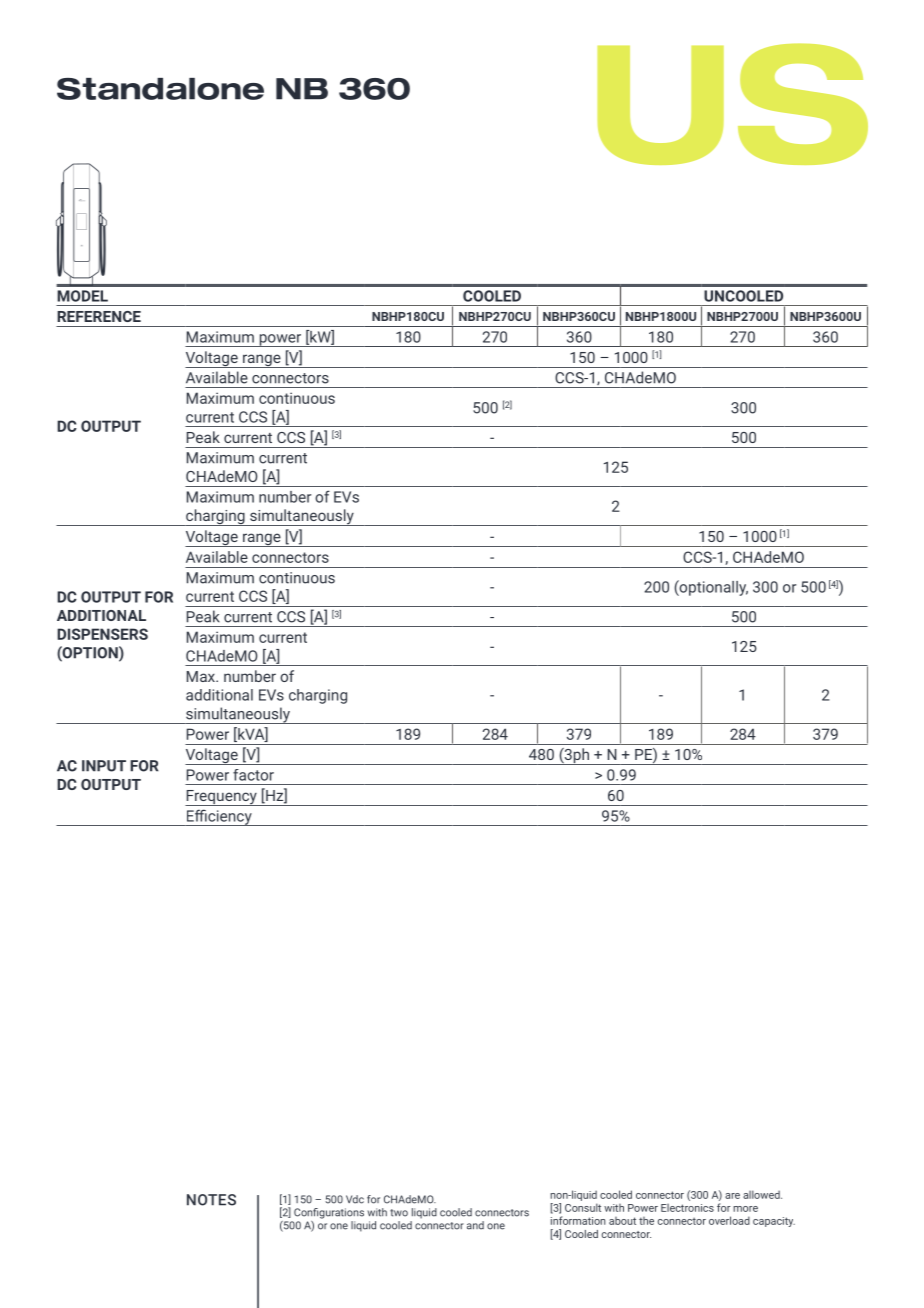  I want to click on REFERENCE, so click(99, 316).
